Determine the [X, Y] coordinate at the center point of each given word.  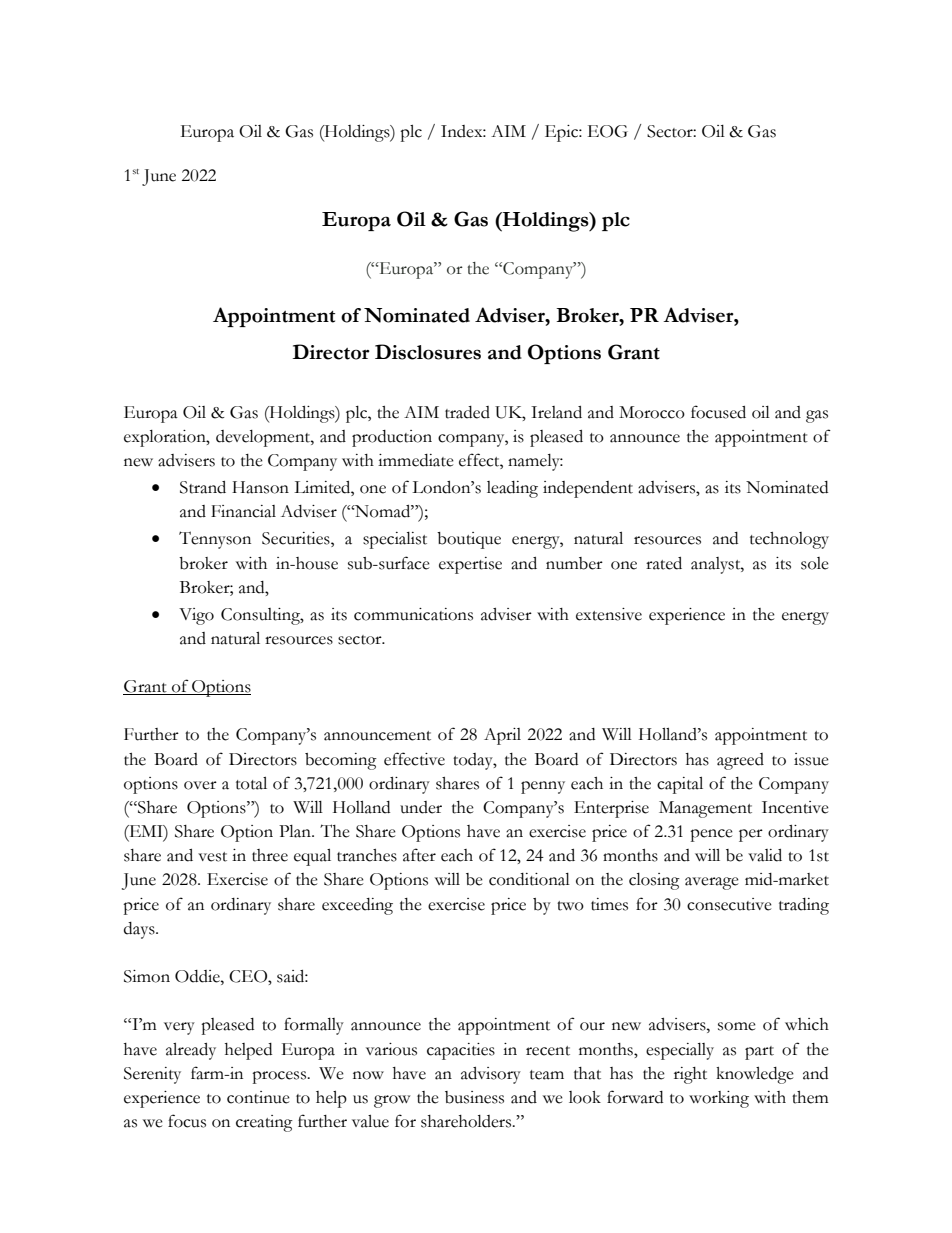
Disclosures [428, 352]
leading [512, 489]
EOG [608, 131]
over [200, 785]
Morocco [652, 412]
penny [543, 787]
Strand [203, 487]
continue [258, 1097]
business [474, 1097]
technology [789, 540]
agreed [740, 761]
